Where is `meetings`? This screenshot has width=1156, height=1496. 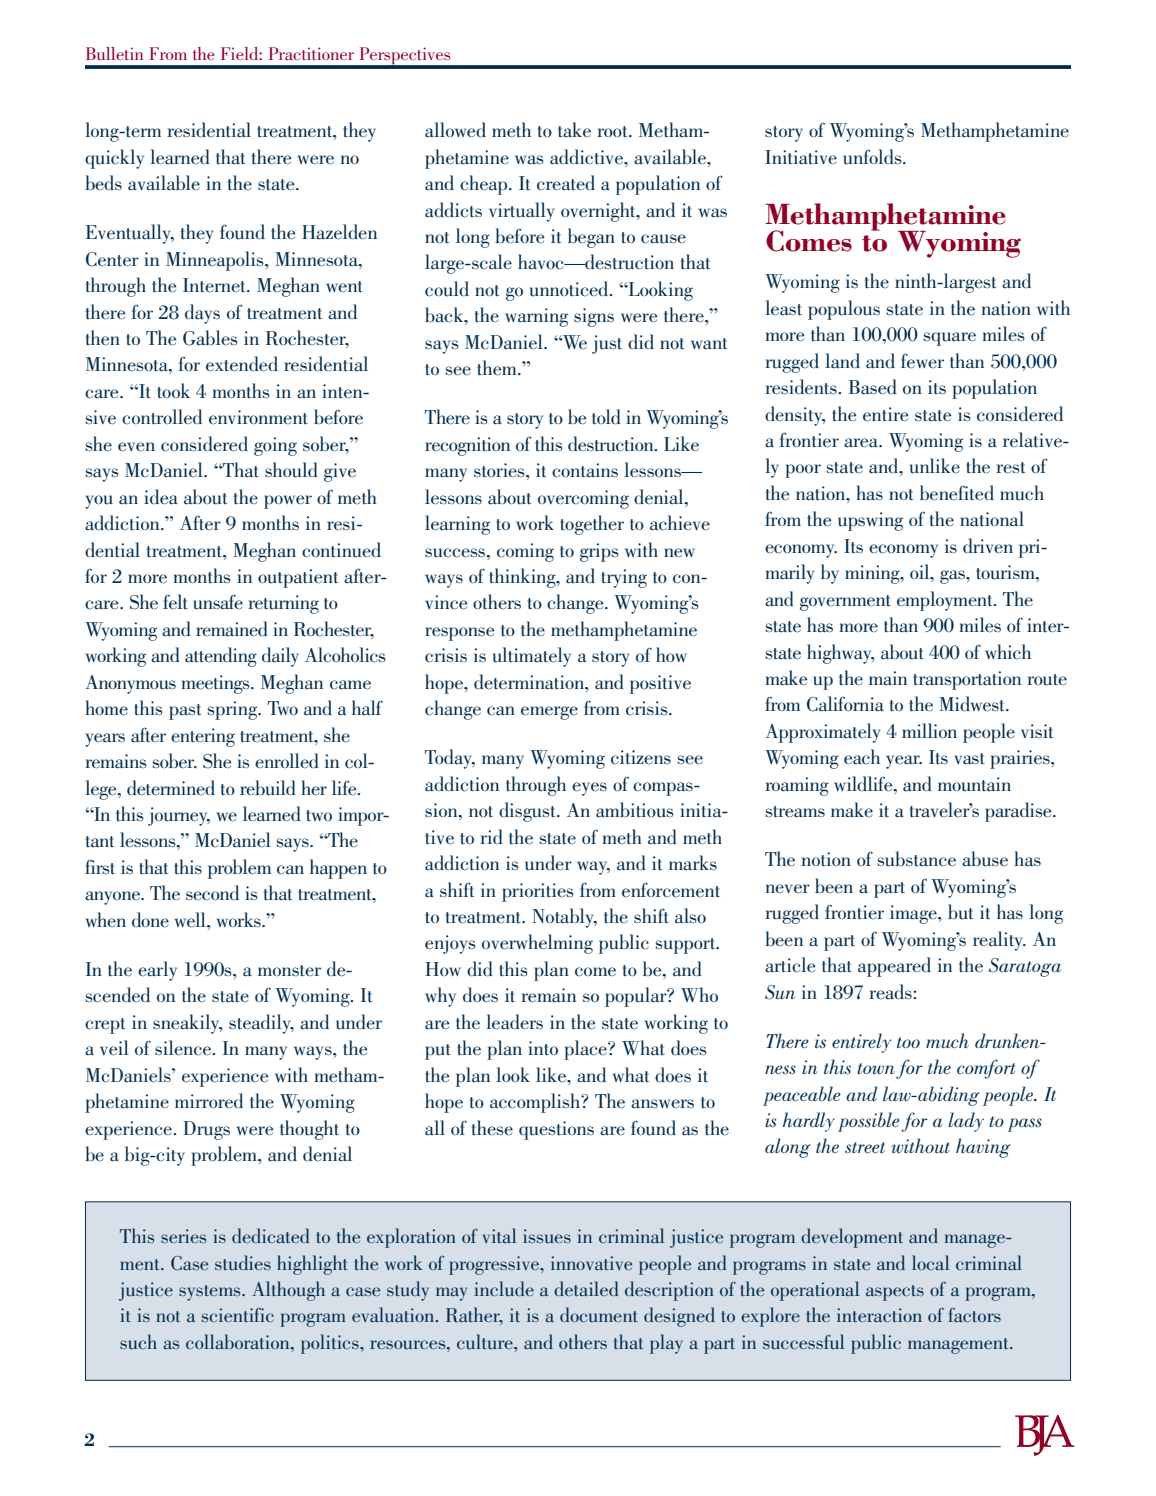
meetings is located at coordinates (217, 684).
